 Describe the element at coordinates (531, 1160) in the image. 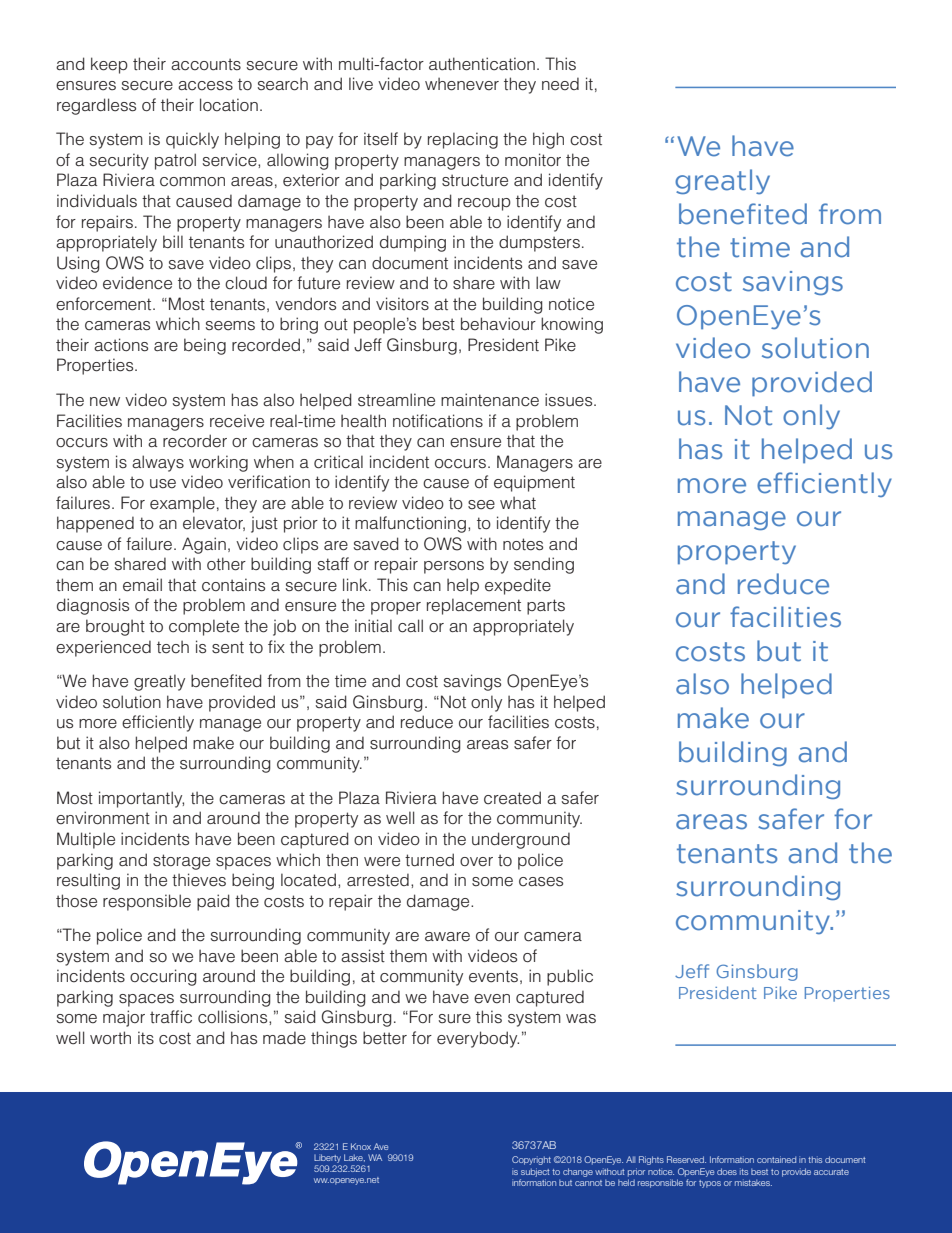

I see `Copyright` at that location.
